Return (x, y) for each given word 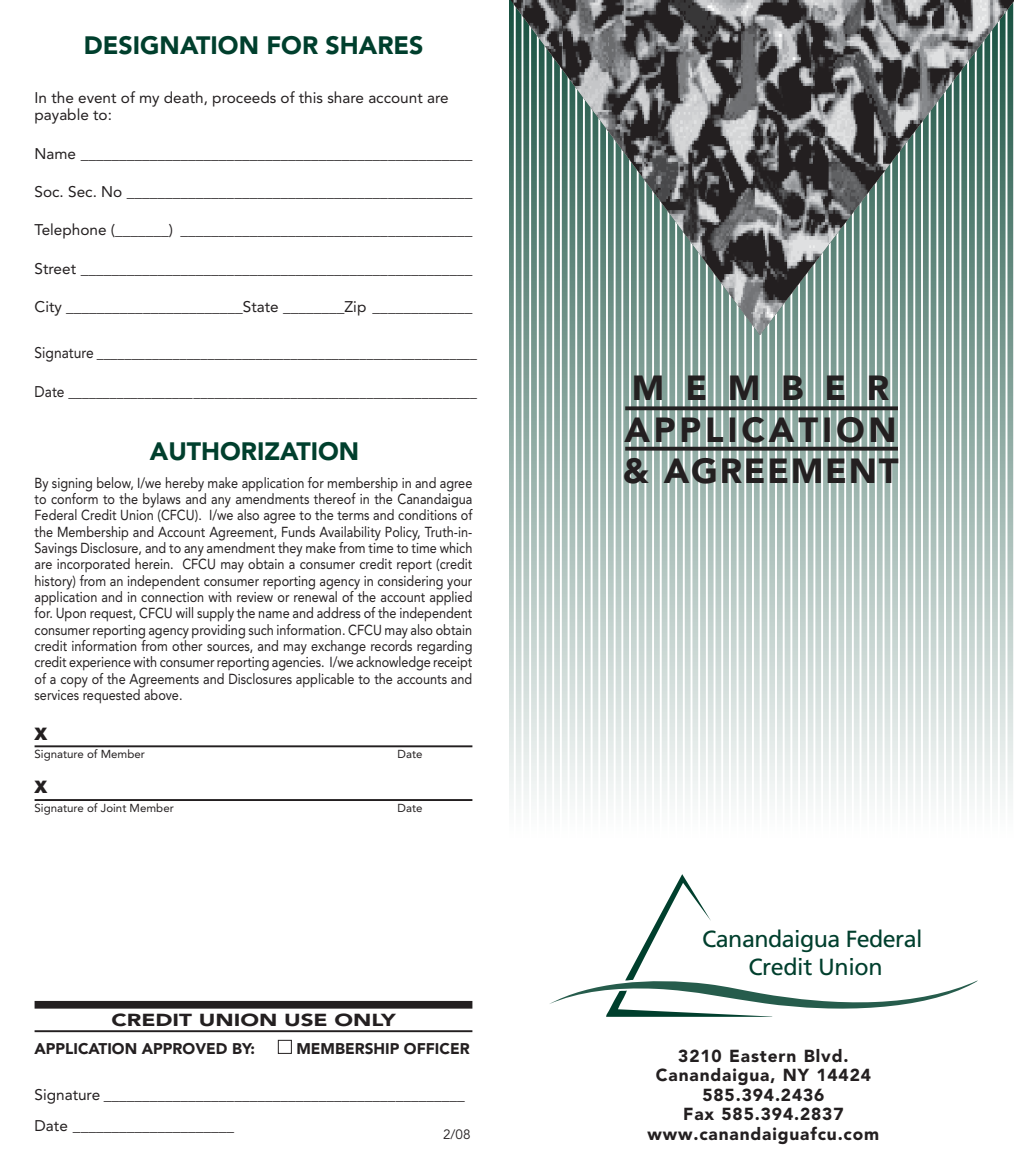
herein (153, 563)
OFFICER (437, 1049)
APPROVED (184, 1049)
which (456, 547)
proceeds (244, 99)
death (184, 98)
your (459, 584)
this (311, 97)
